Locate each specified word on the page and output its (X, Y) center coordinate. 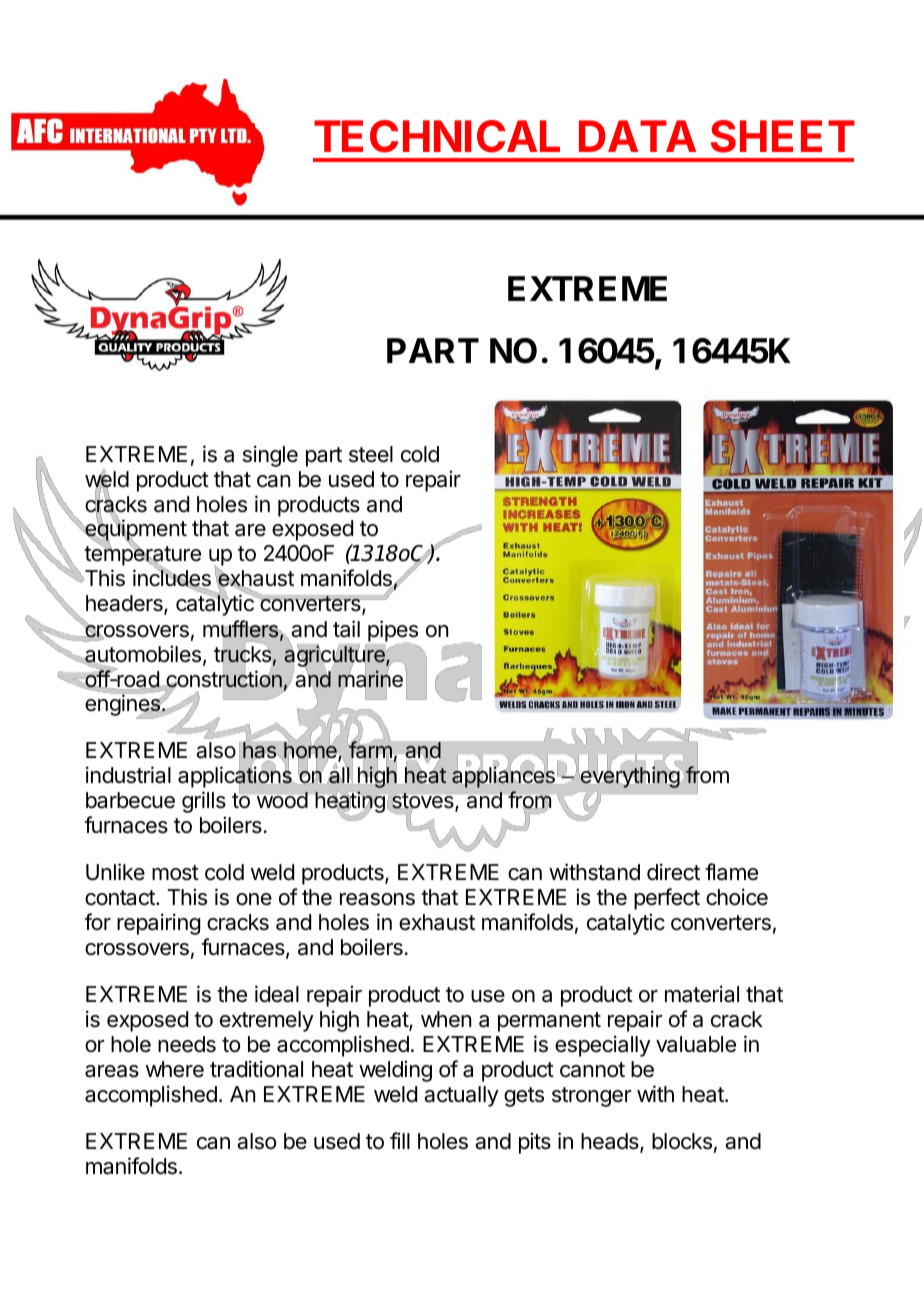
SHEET (783, 136)
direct (673, 872)
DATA (637, 136)
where (175, 1069)
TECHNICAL (437, 136)
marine (370, 678)
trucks (242, 654)
